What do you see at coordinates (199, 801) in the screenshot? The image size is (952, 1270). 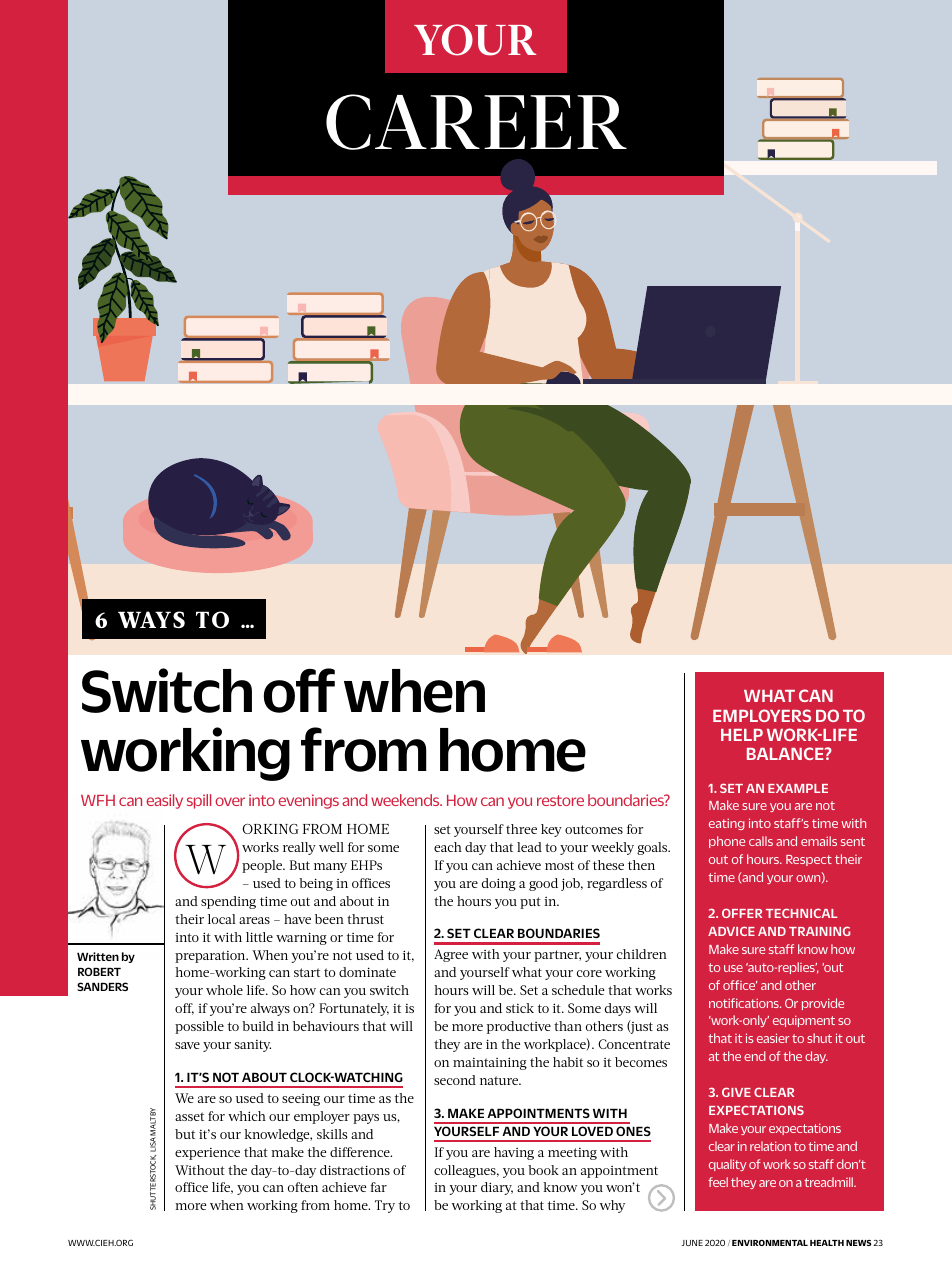 I see `spill` at bounding box center [199, 801].
